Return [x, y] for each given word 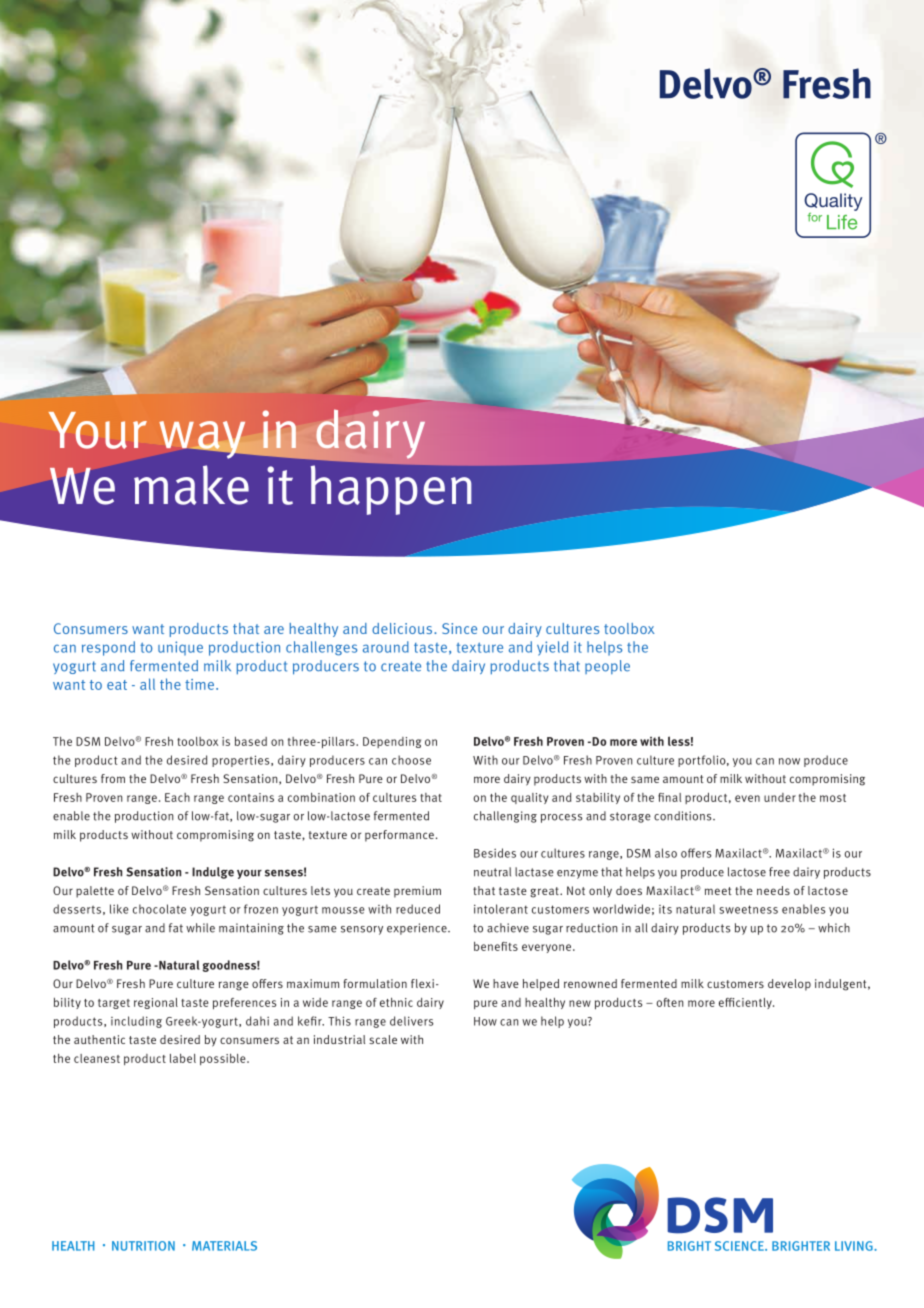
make [191, 485]
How [485, 1021]
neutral [492, 872]
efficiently [746, 1003]
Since [459, 628]
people [607, 667]
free [779, 872]
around [386, 647]
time [201, 684]
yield [552, 648]
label [183, 1058]
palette [95, 892]
